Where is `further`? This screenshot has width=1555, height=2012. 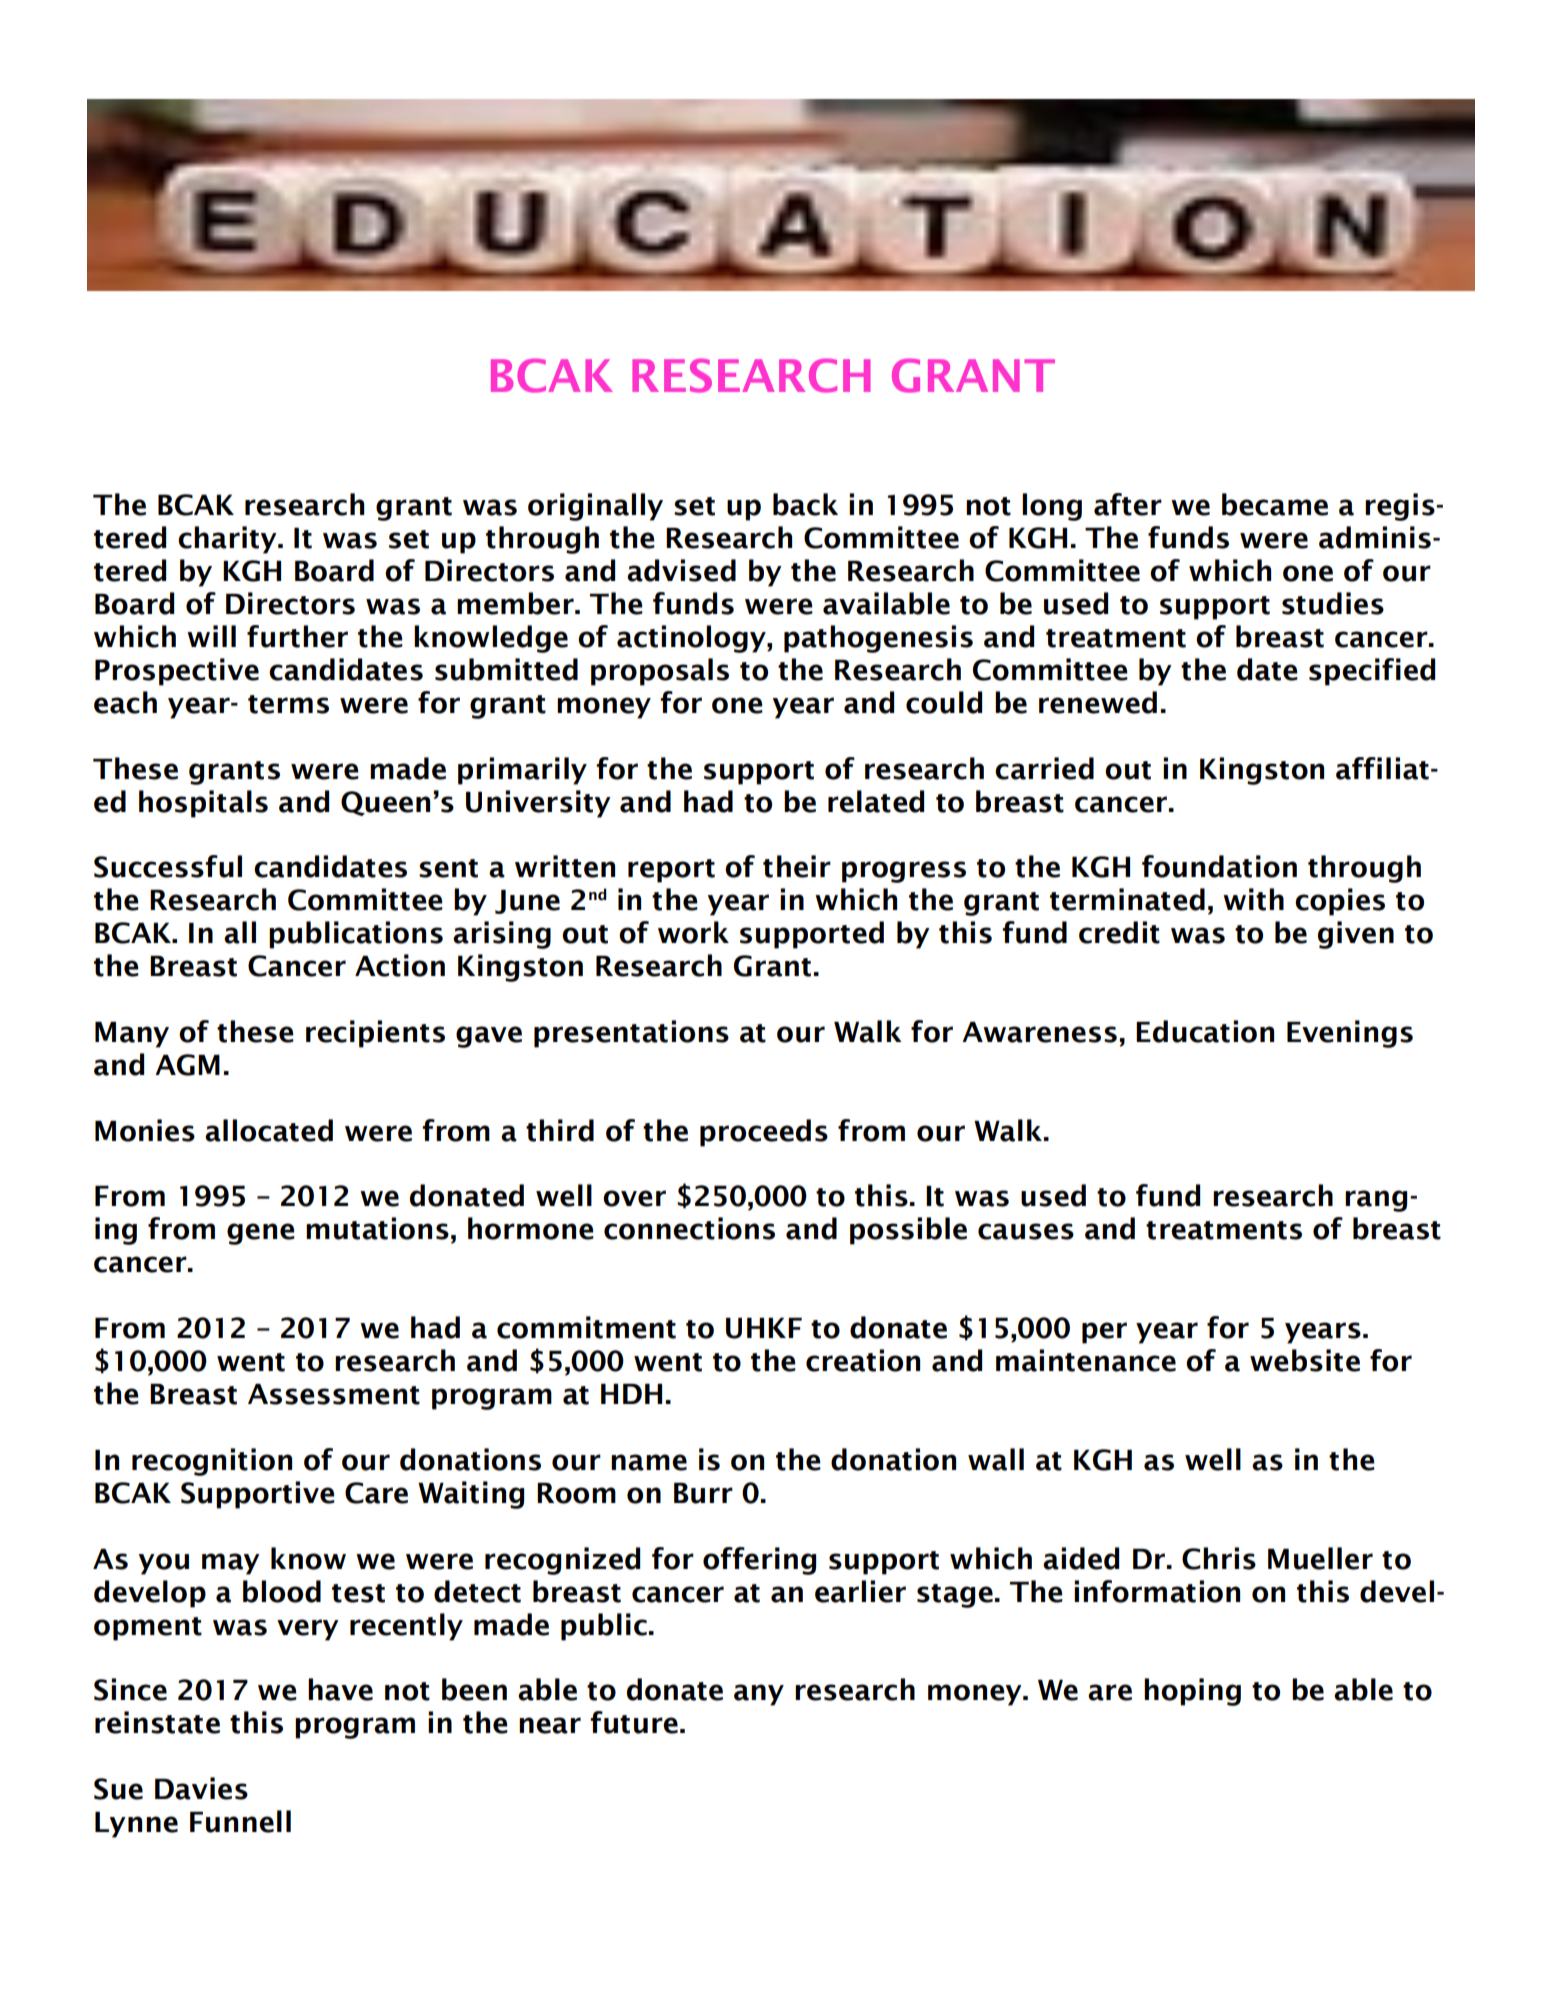
further is located at coordinates (297, 636).
